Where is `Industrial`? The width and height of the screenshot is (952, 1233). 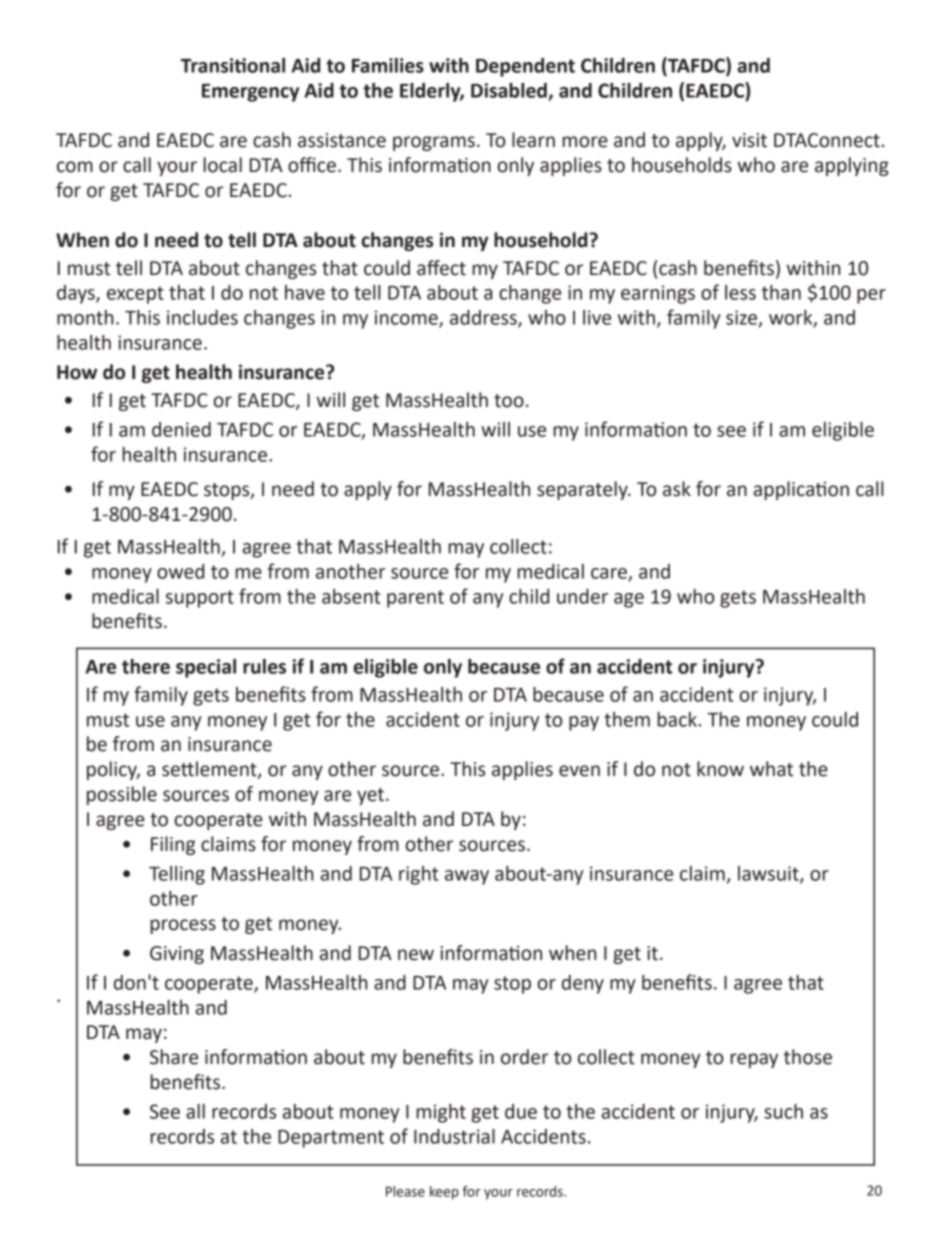
Industrial is located at coordinates (454, 1136).
